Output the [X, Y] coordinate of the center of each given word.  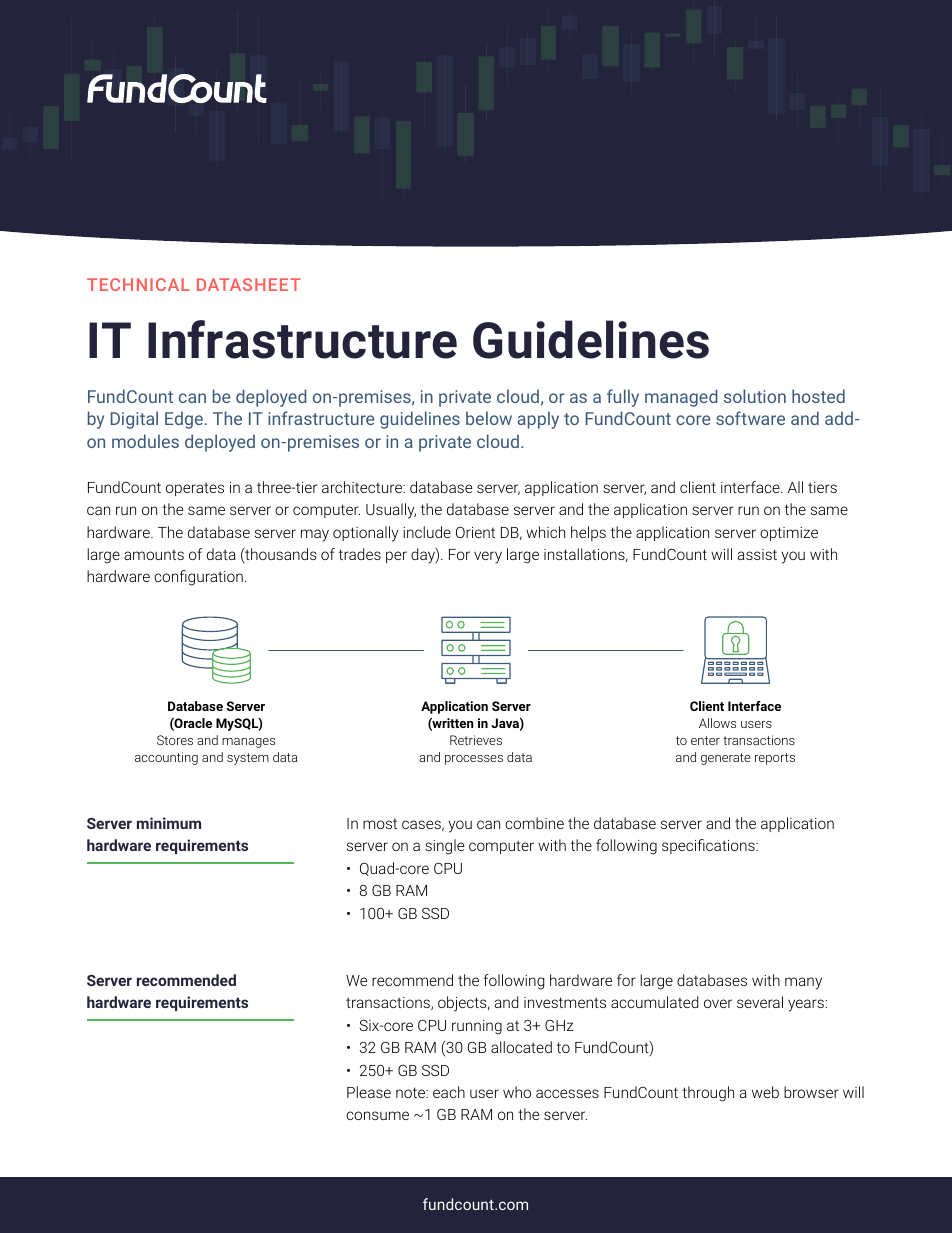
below [489, 418]
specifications [709, 846]
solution [755, 396]
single [444, 847]
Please [369, 1092]
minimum [169, 823]
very [488, 557]
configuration [198, 578]
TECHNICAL [138, 284]
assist [757, 554]
